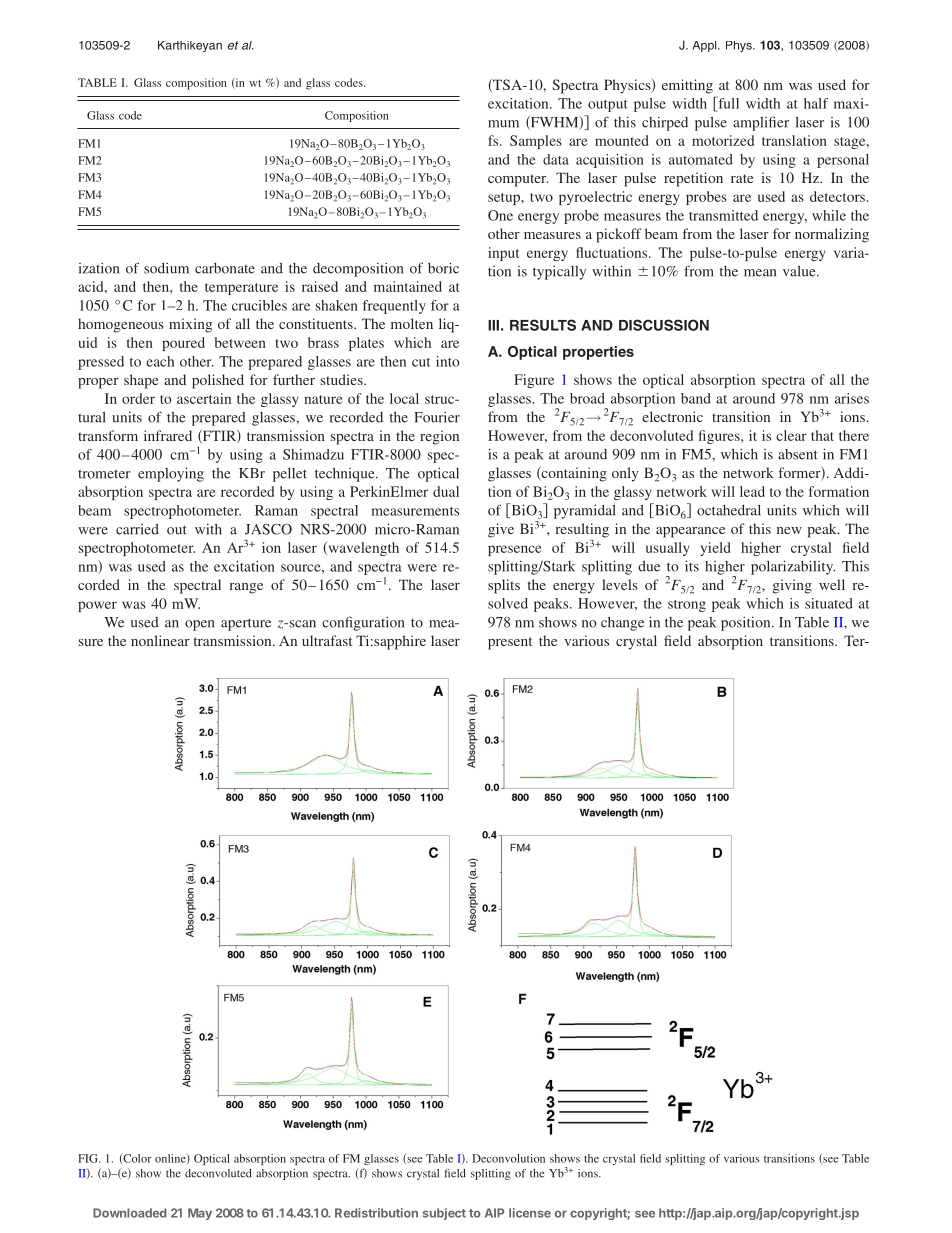 This page has width=952, height=1233. I want to click on ultrafast, so click(327, 640).
